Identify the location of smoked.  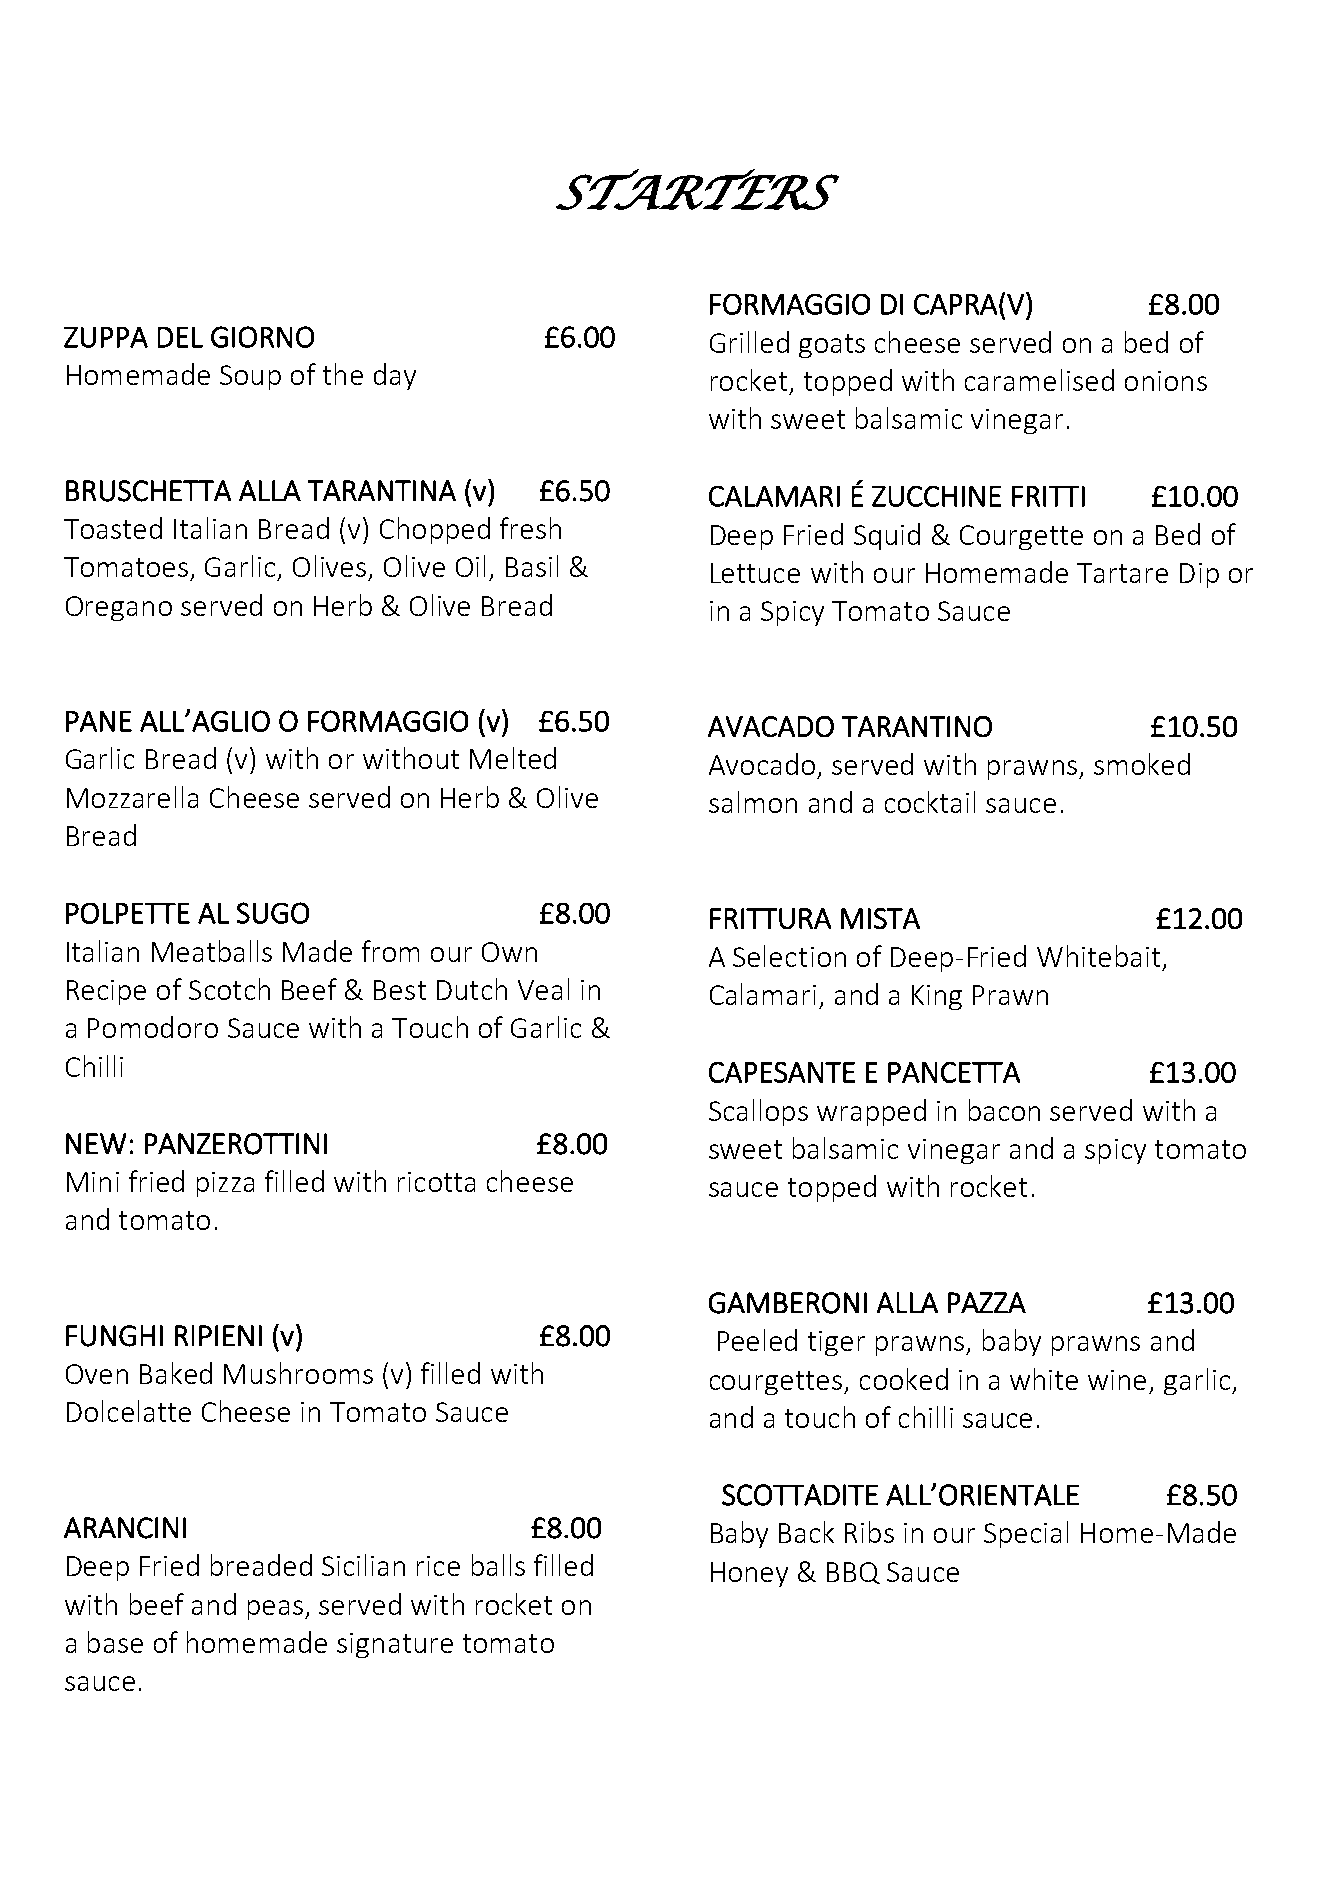
(1142, 764).
